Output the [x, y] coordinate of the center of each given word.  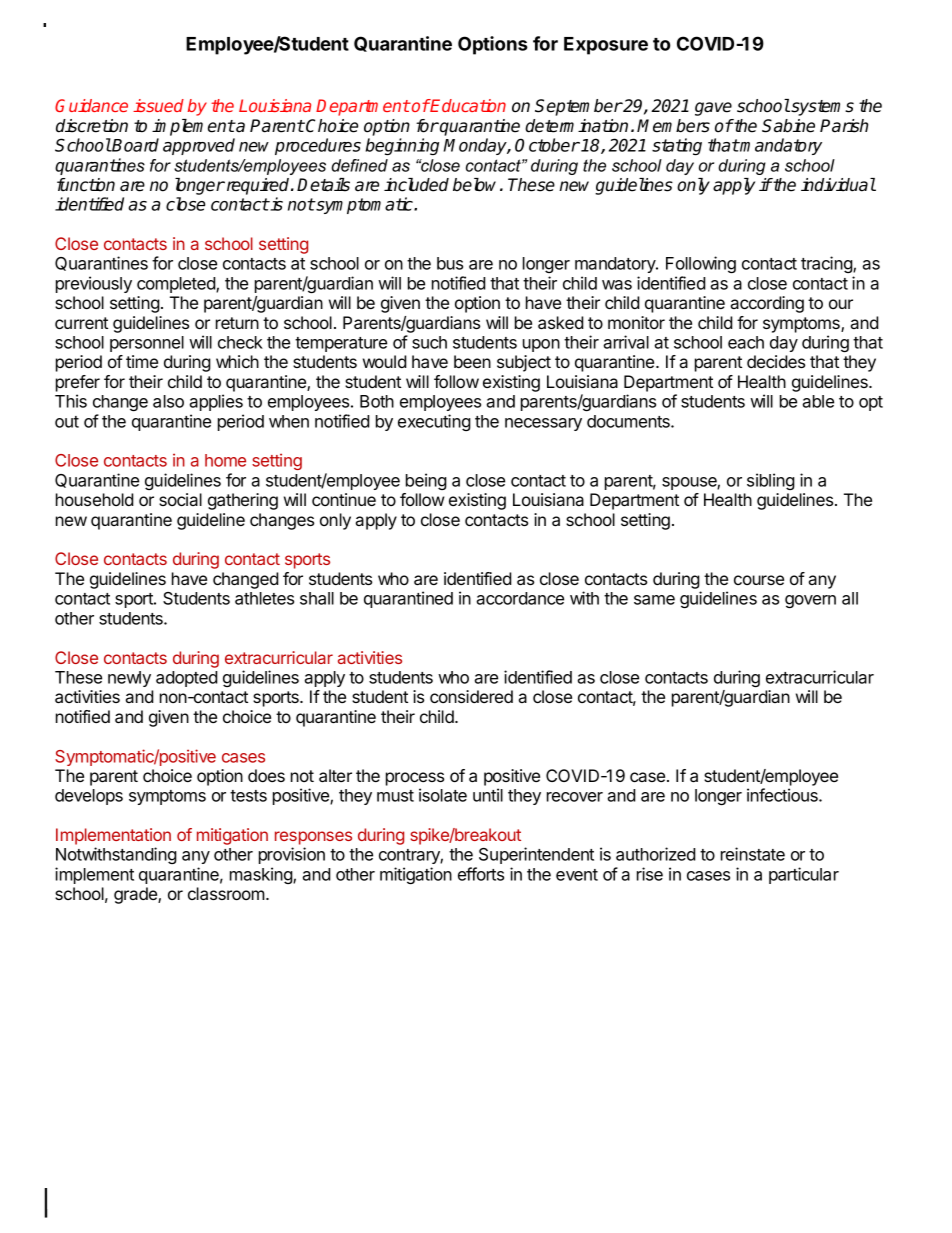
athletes [264, 598]
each [746, 342]
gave [713, 109]
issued [158, 105]
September [578, 107]
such [429, 342]
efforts [481, 874]
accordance [520, 598]
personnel [147, 344]
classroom [227, 893]
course [759, 580]
